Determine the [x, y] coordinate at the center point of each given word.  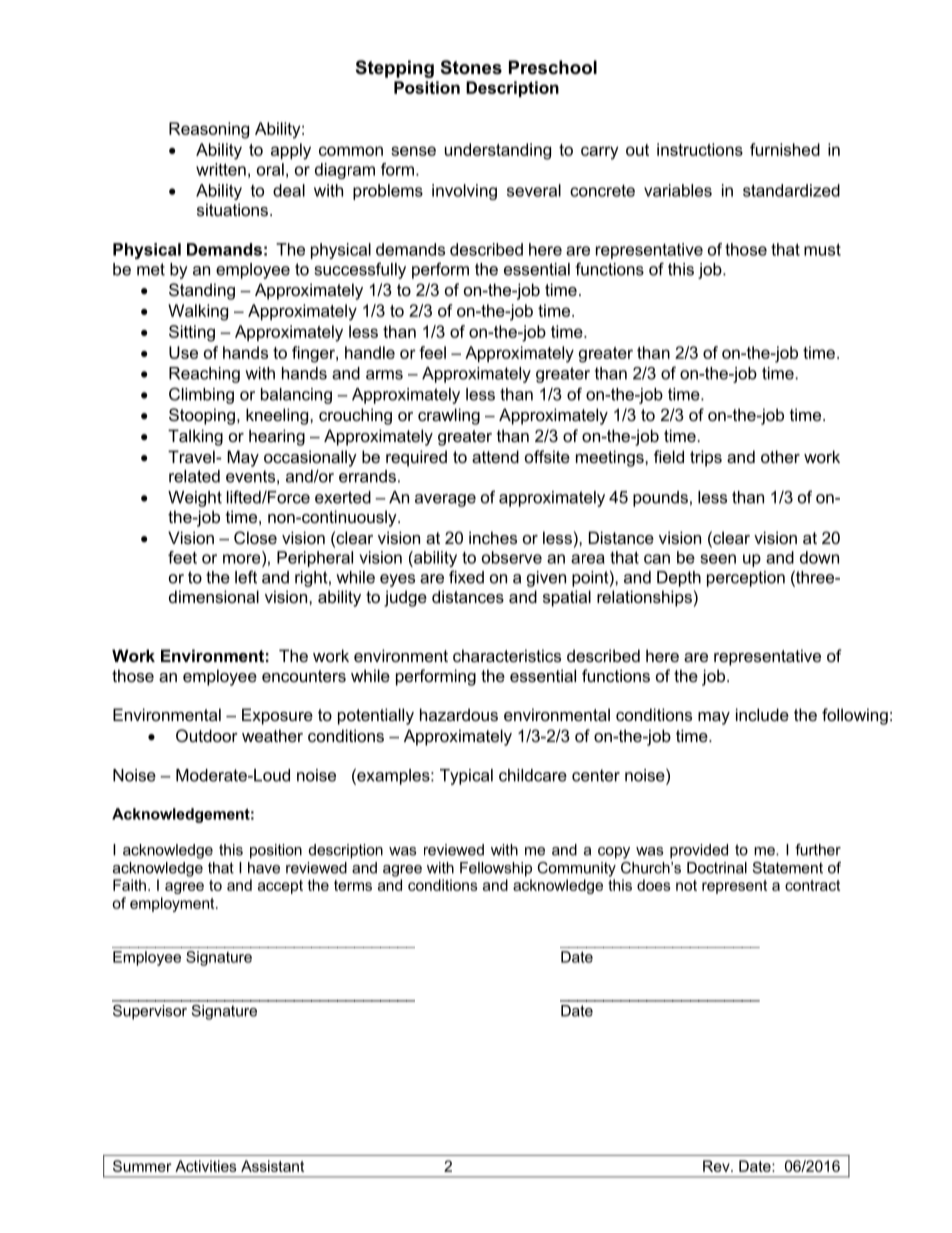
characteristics [507, 655]
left [246, 577]
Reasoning [209, 130]
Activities [206, 1166]
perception [746, 579]
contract [812, 885]
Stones [471, 67]
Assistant [272, 1166]
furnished [785, 149]
